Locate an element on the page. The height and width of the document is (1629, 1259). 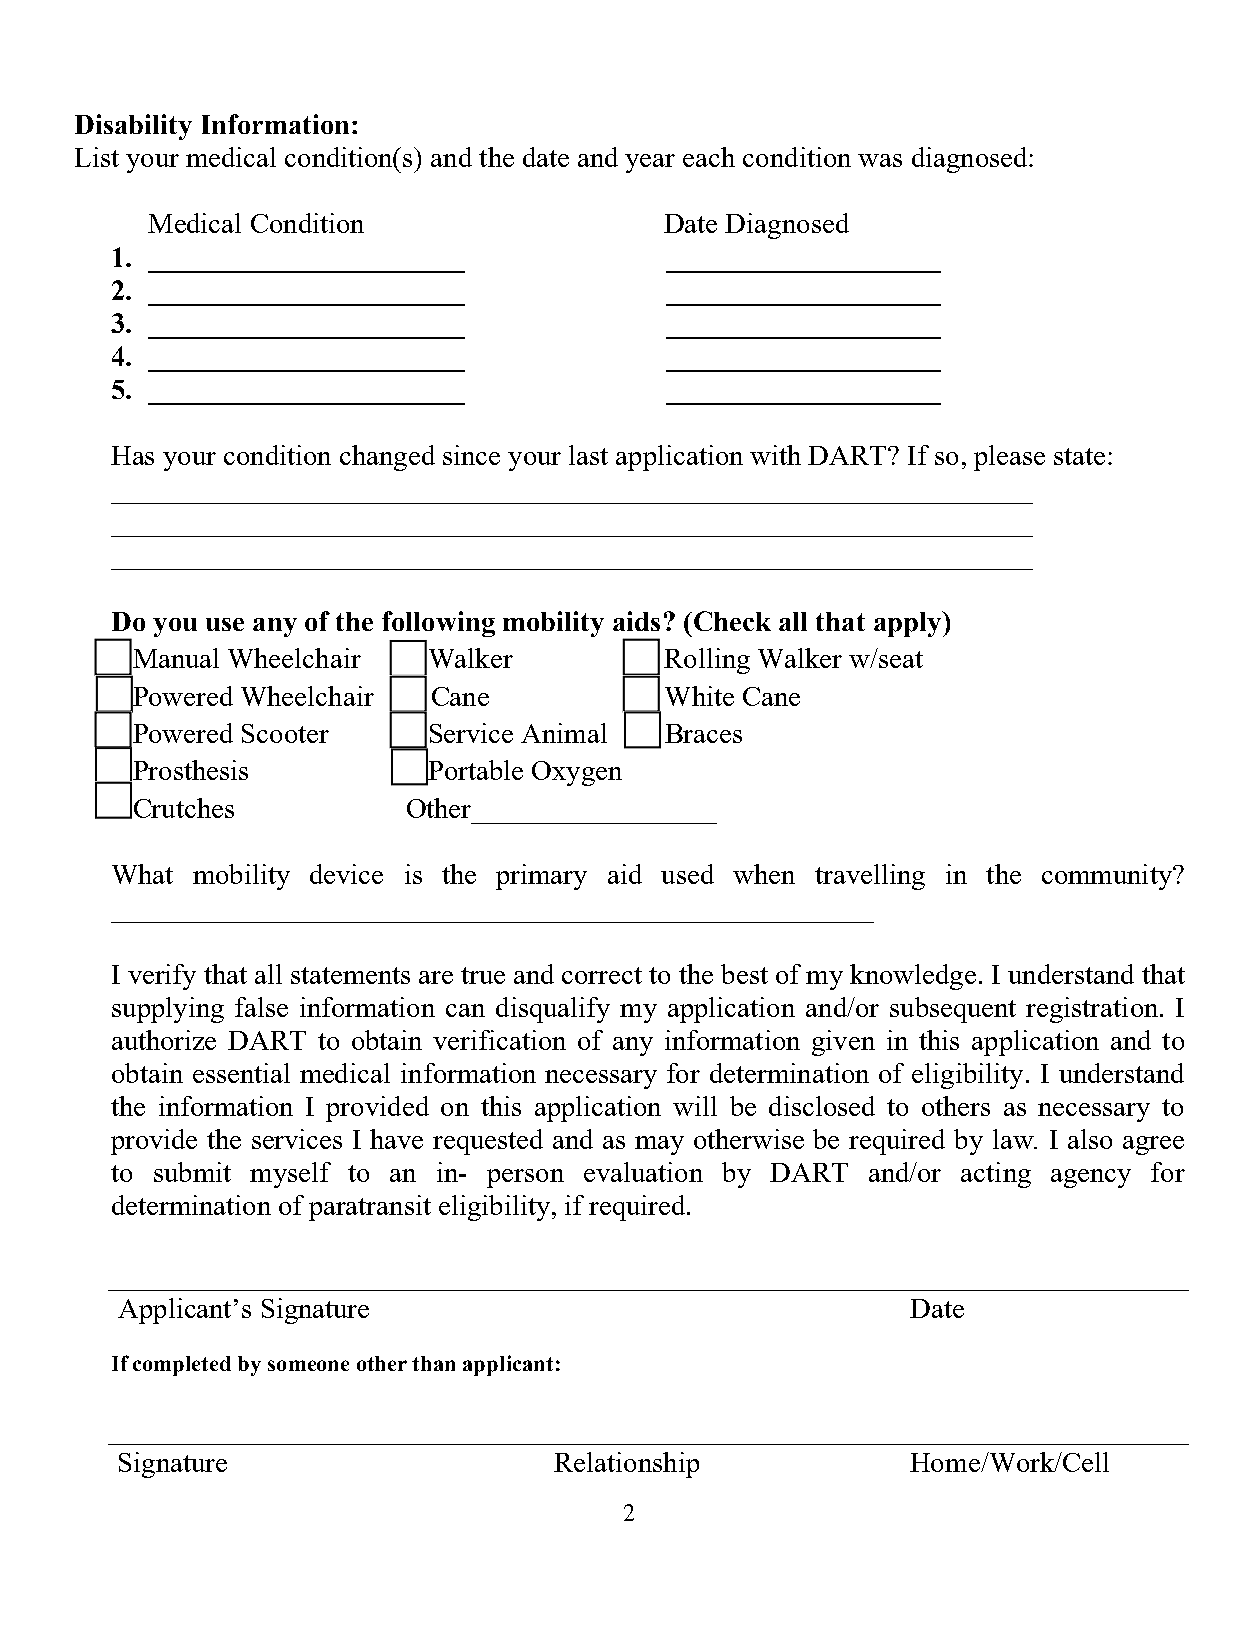
Disability is located at coordinates (133, 127).
